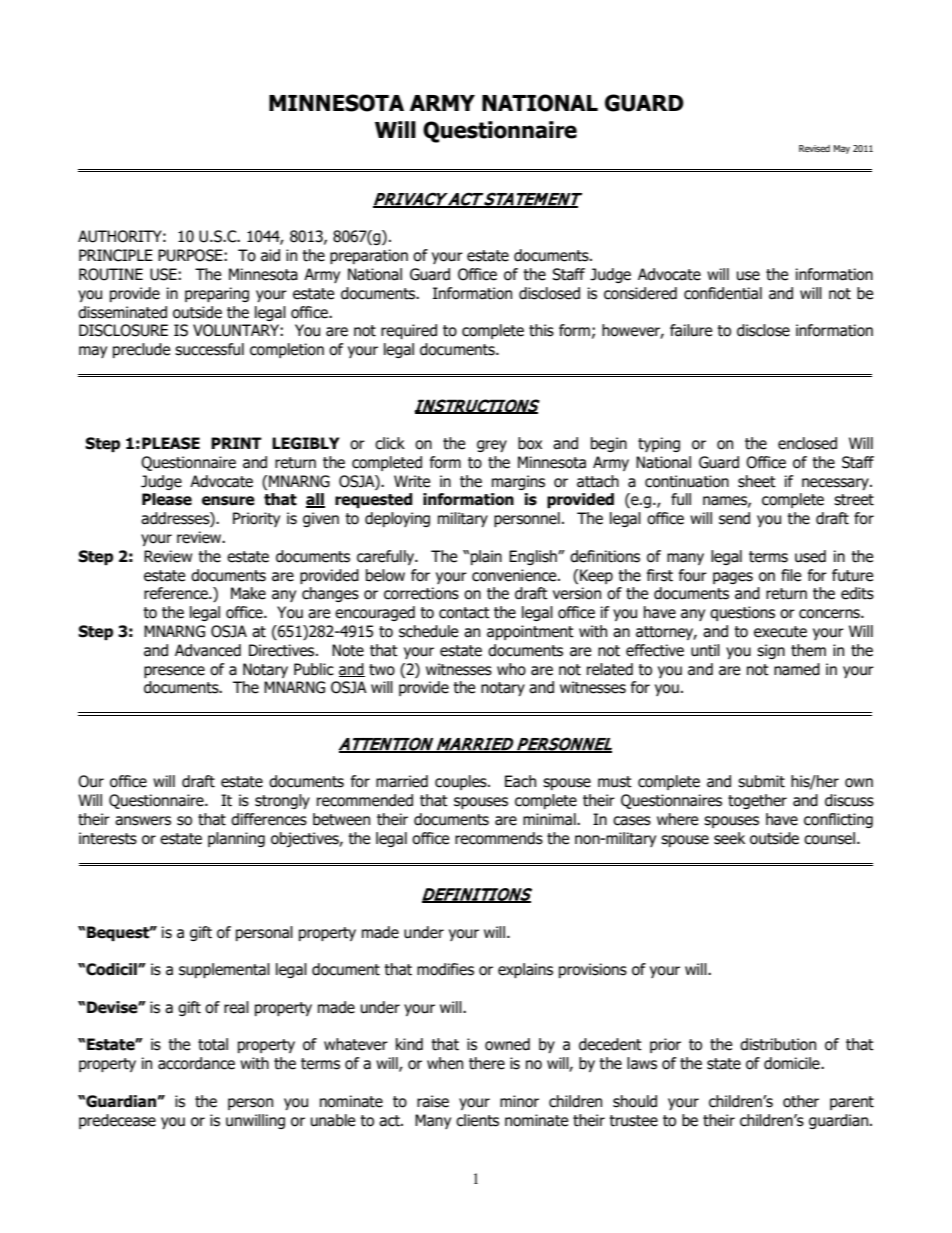 The height and width of the image is (1233, 952). What do you see at coordinates (270, 255) in the image?
I see `aid` at bounding box center [270, 255].
